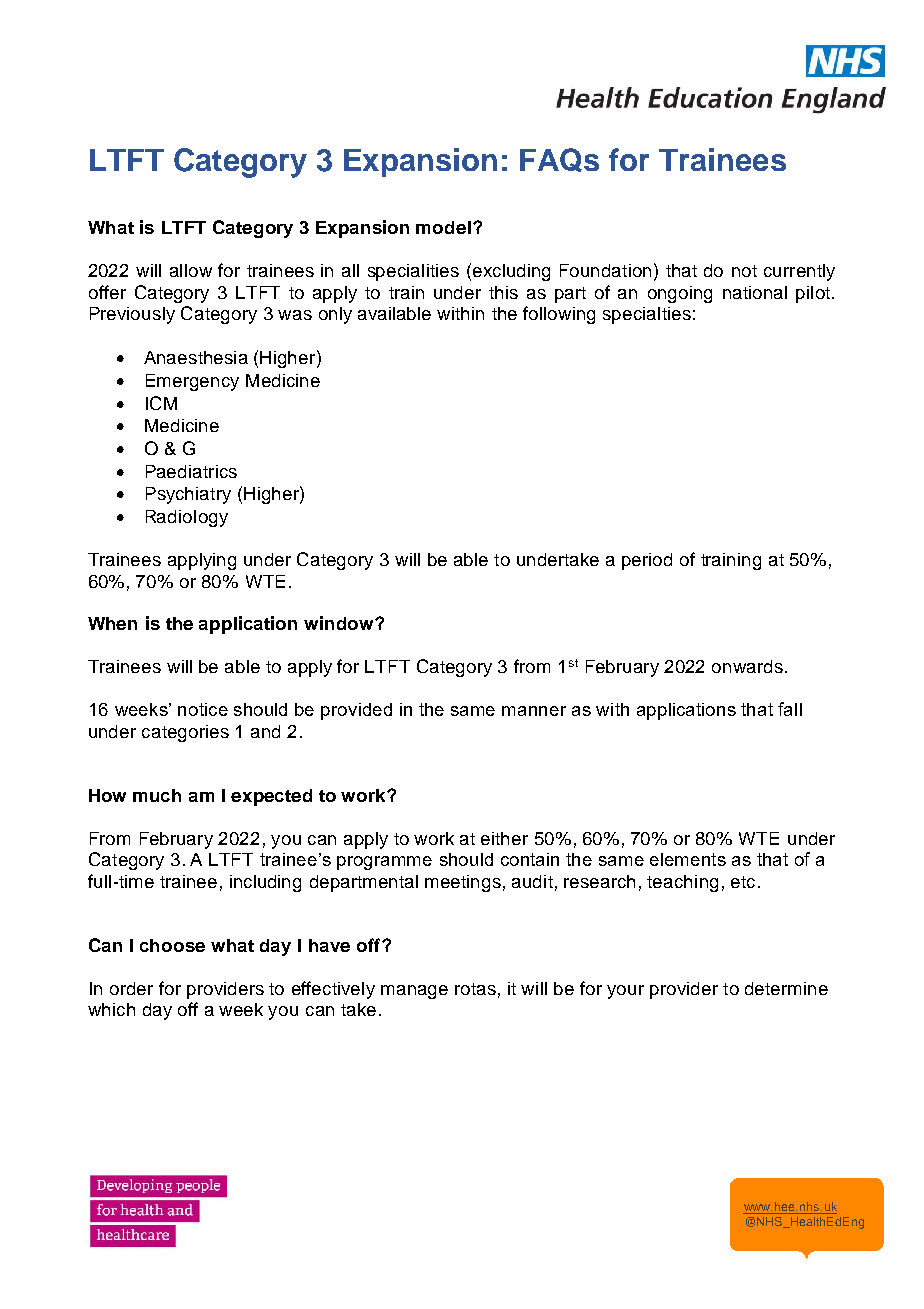  I want to click on following, so click(559, 315).
